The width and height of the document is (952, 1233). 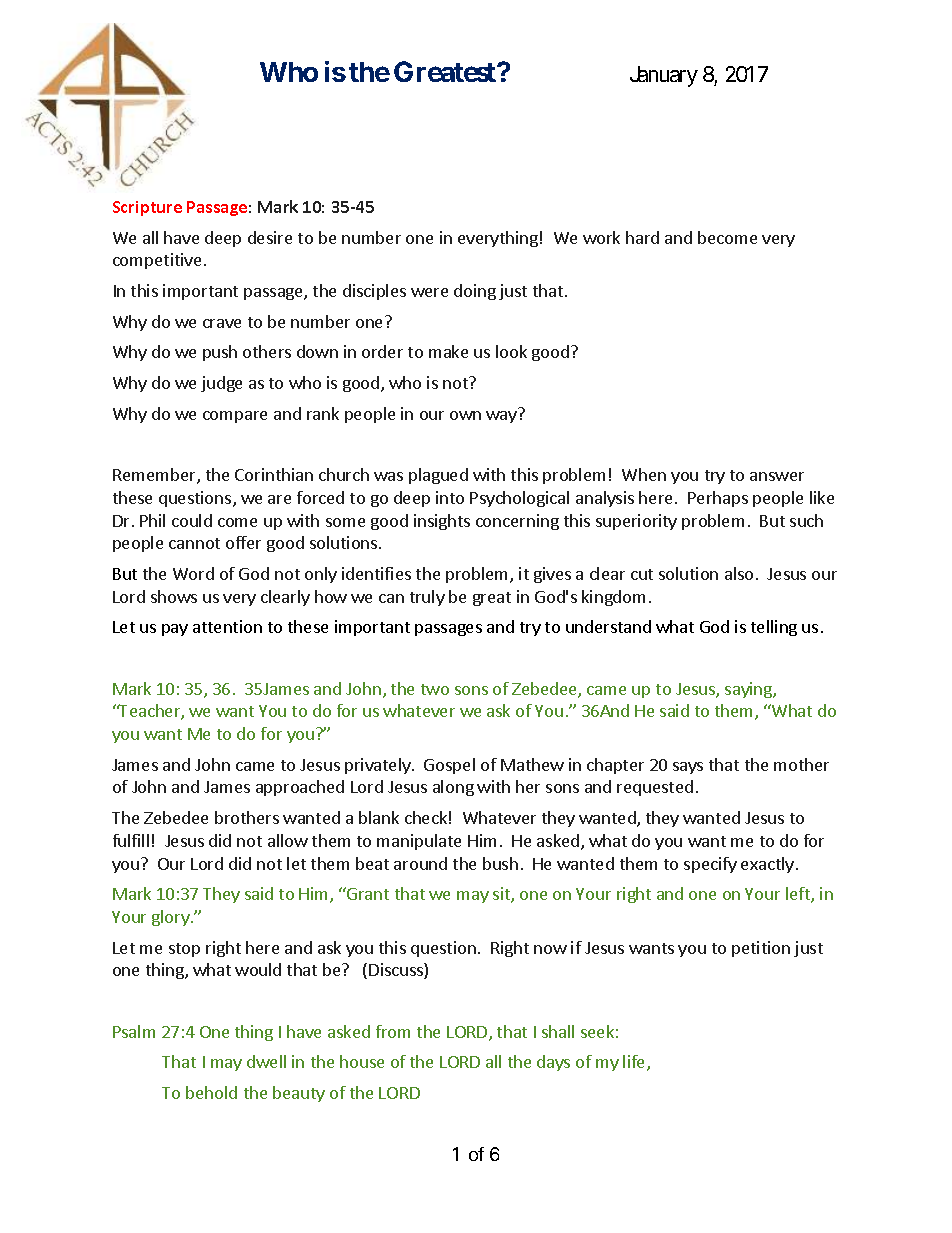 I want to click on Scripture, so click(x=147, y=208).
